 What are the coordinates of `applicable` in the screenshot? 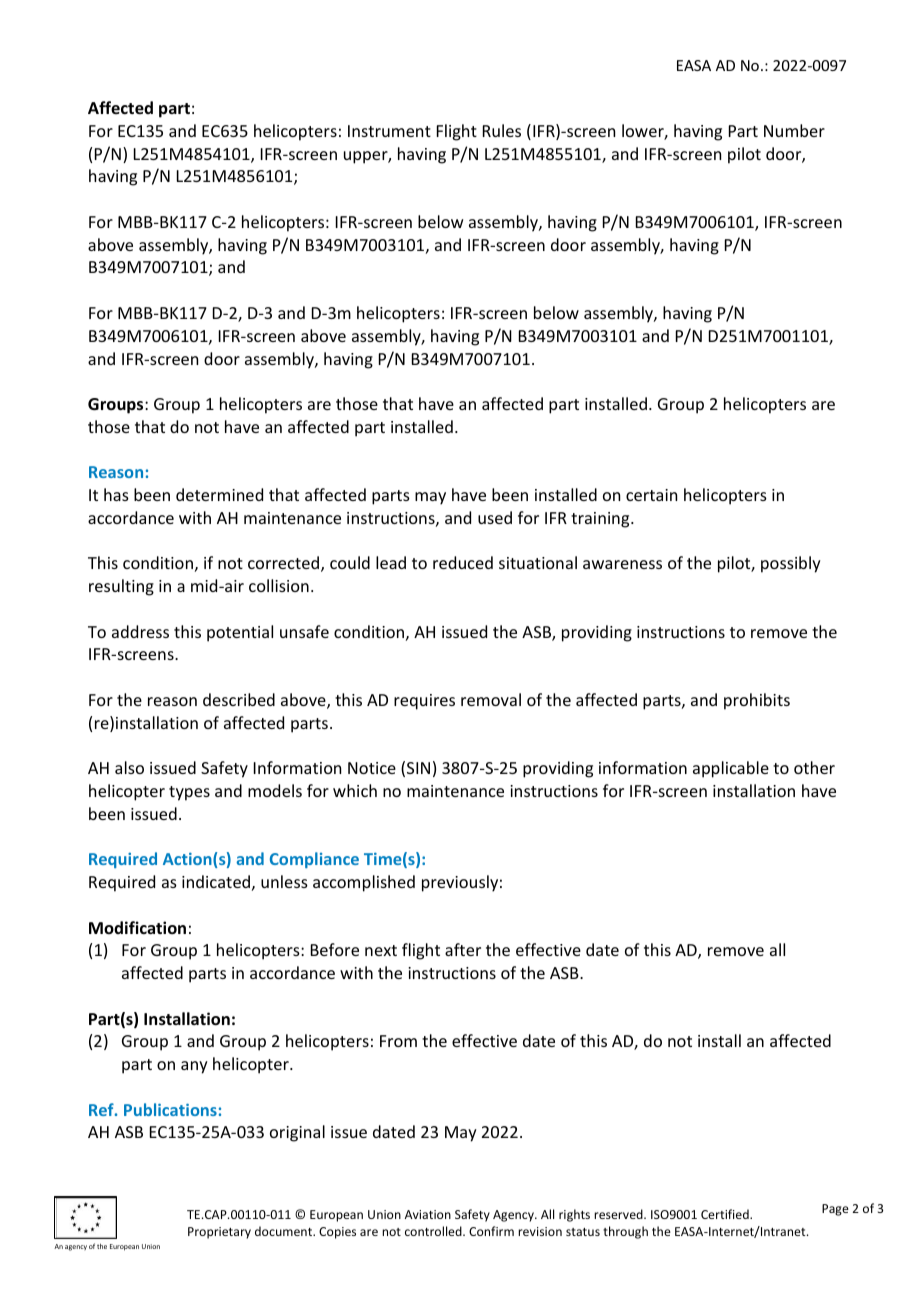 It's located at (731, 769).
